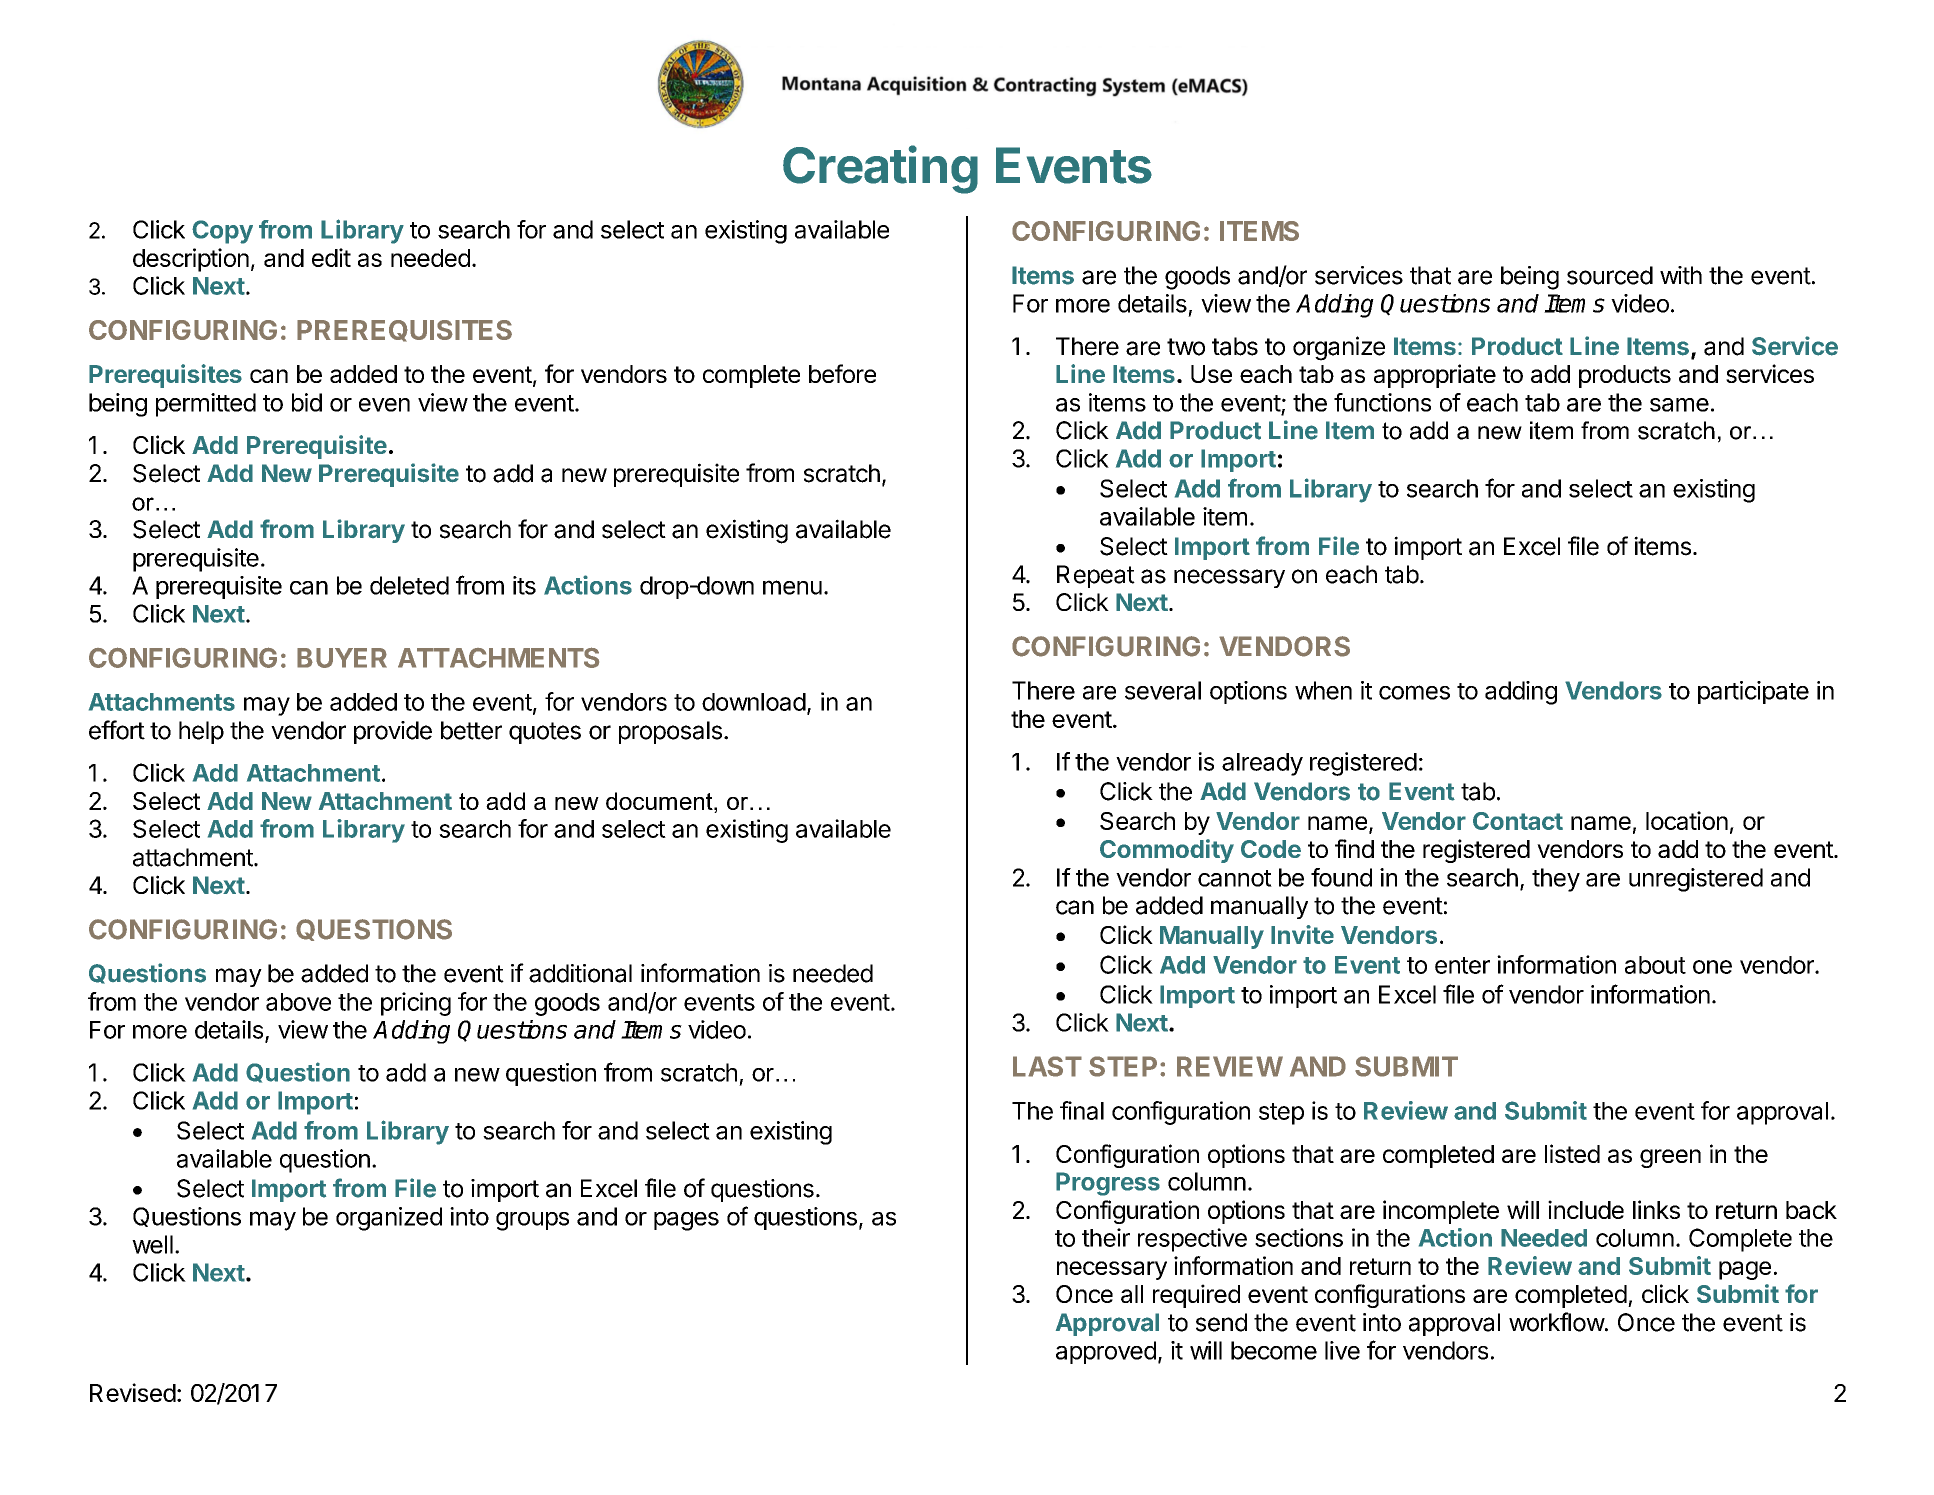 The width and height of the document is (1934, 1495). I want to click on provide, so click(393, 732).
